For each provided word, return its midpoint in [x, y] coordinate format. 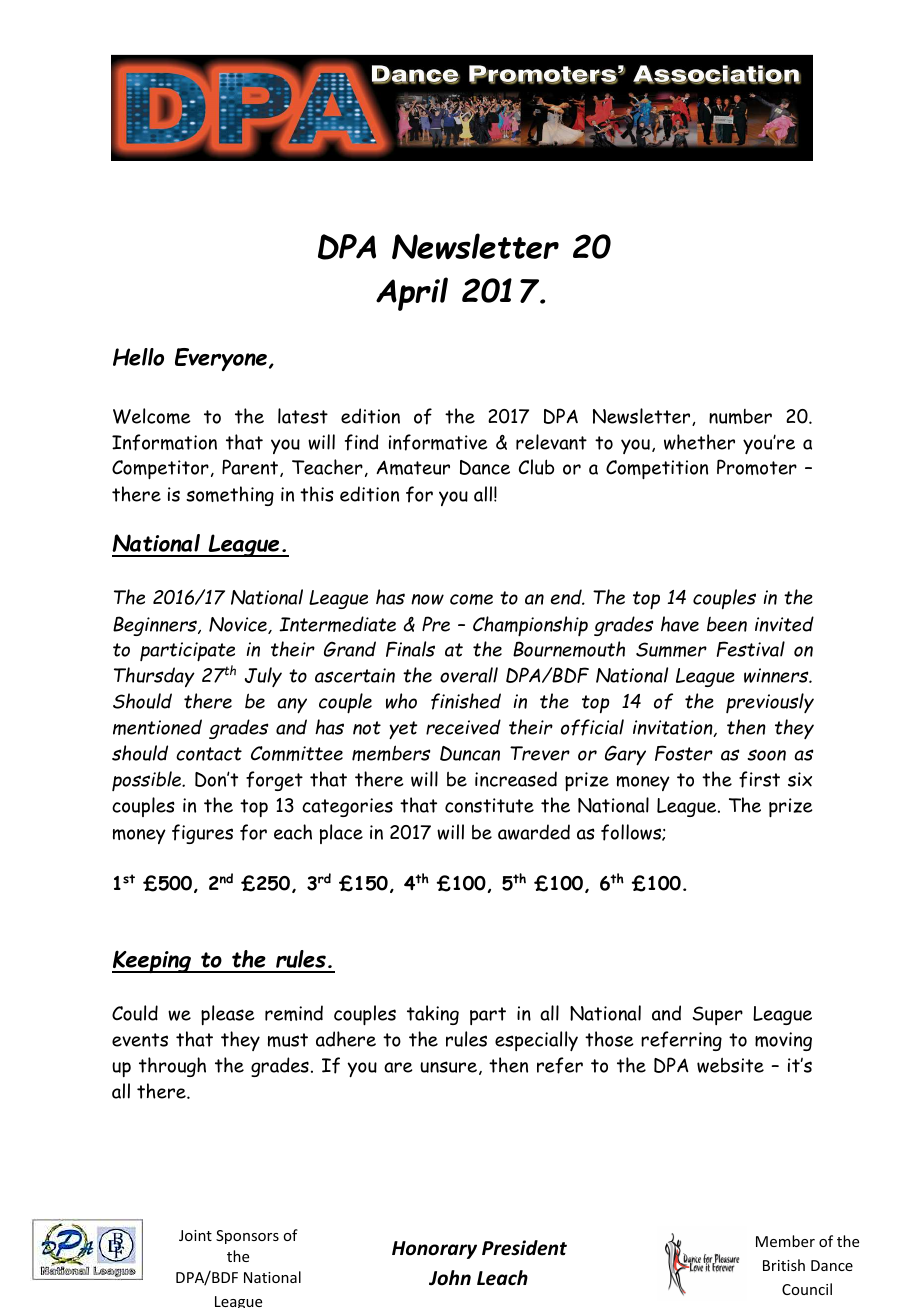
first [759, 779]
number [740, 416]
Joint [195, 1235]
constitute [489, 805]
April [412, 294]
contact [209, 754]
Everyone [221, 359]
